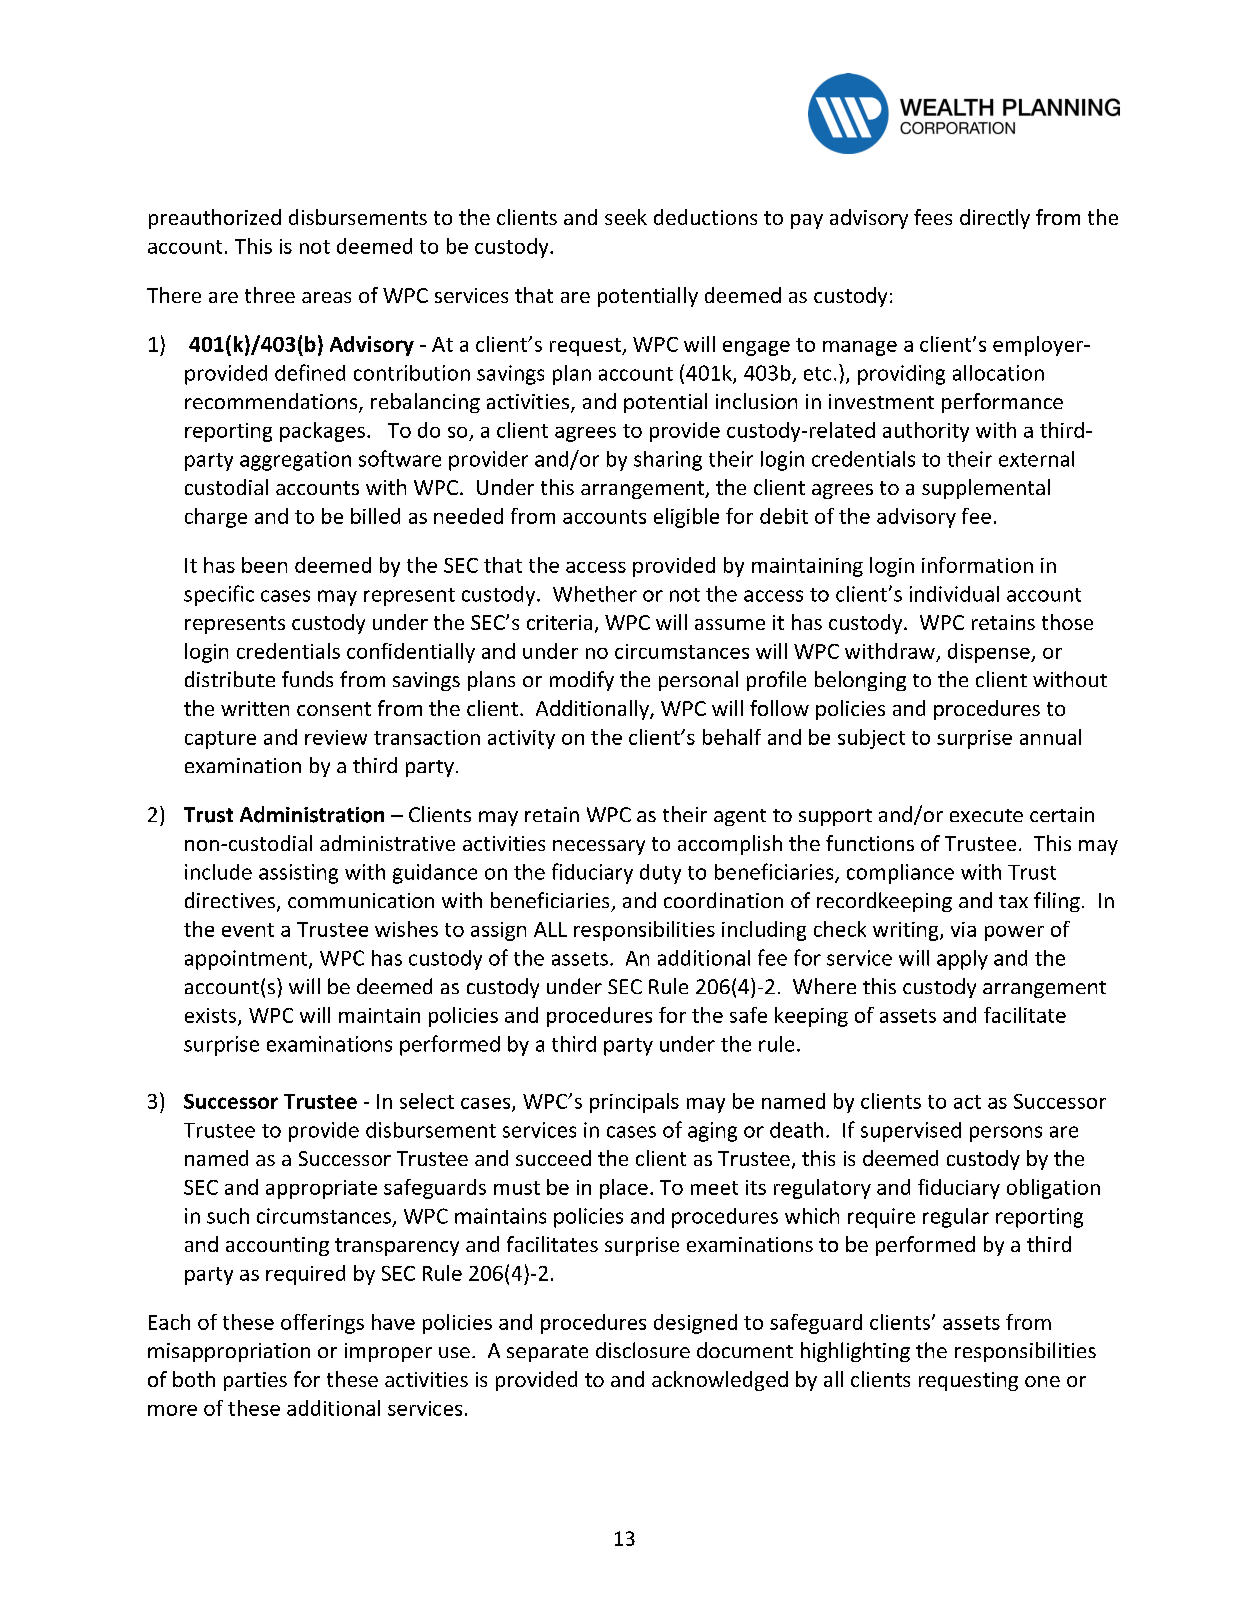  I want to click on appointment, so click(247, 960).
